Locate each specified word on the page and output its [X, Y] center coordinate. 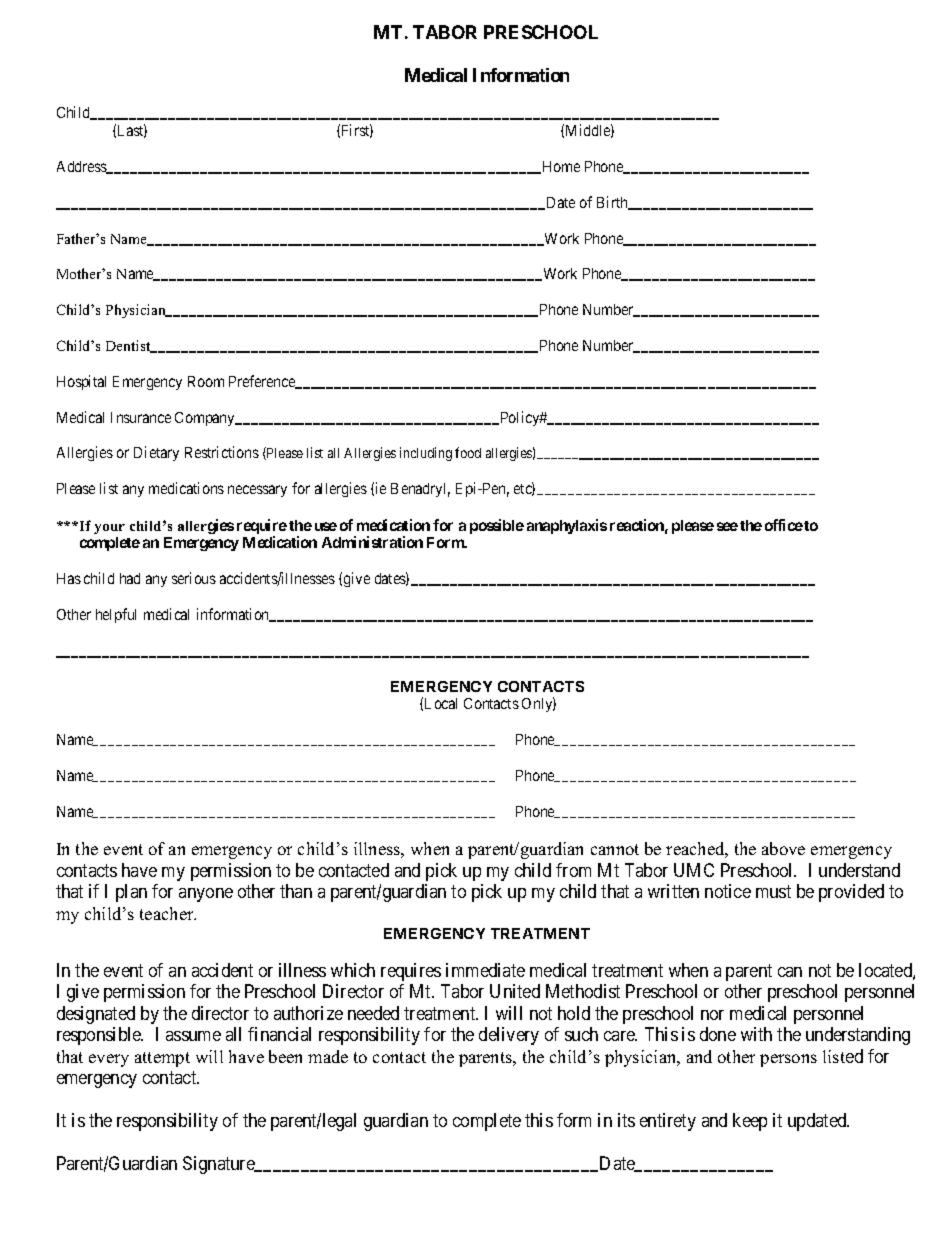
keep [750, 1122]
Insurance [141, 417]
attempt [162, 1059]
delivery [509, 1036]
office [784, 525]
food [468, 452]
